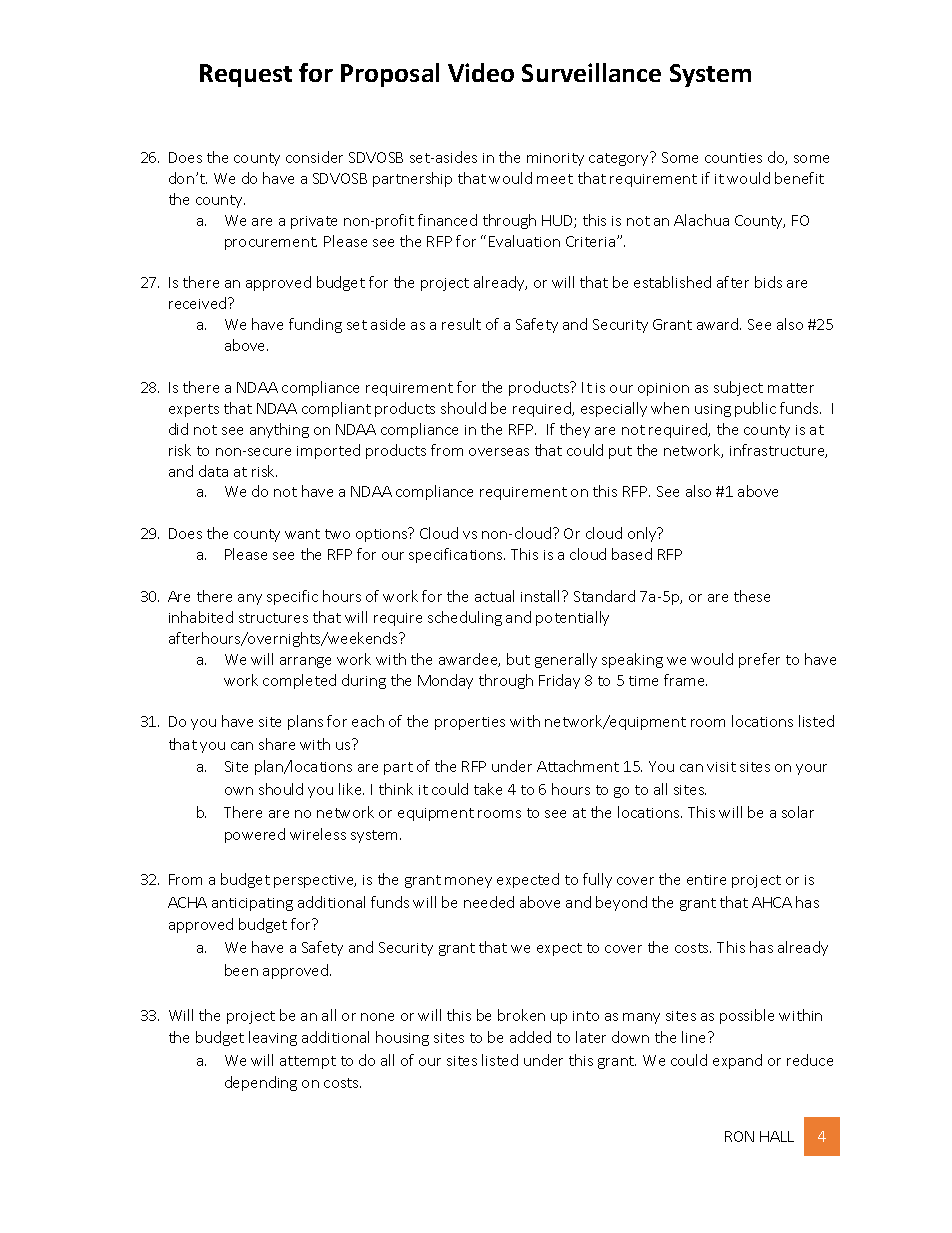 The height and width of the screenshot is (1233, 952). I want to click on depending, so click(261, 1083).
